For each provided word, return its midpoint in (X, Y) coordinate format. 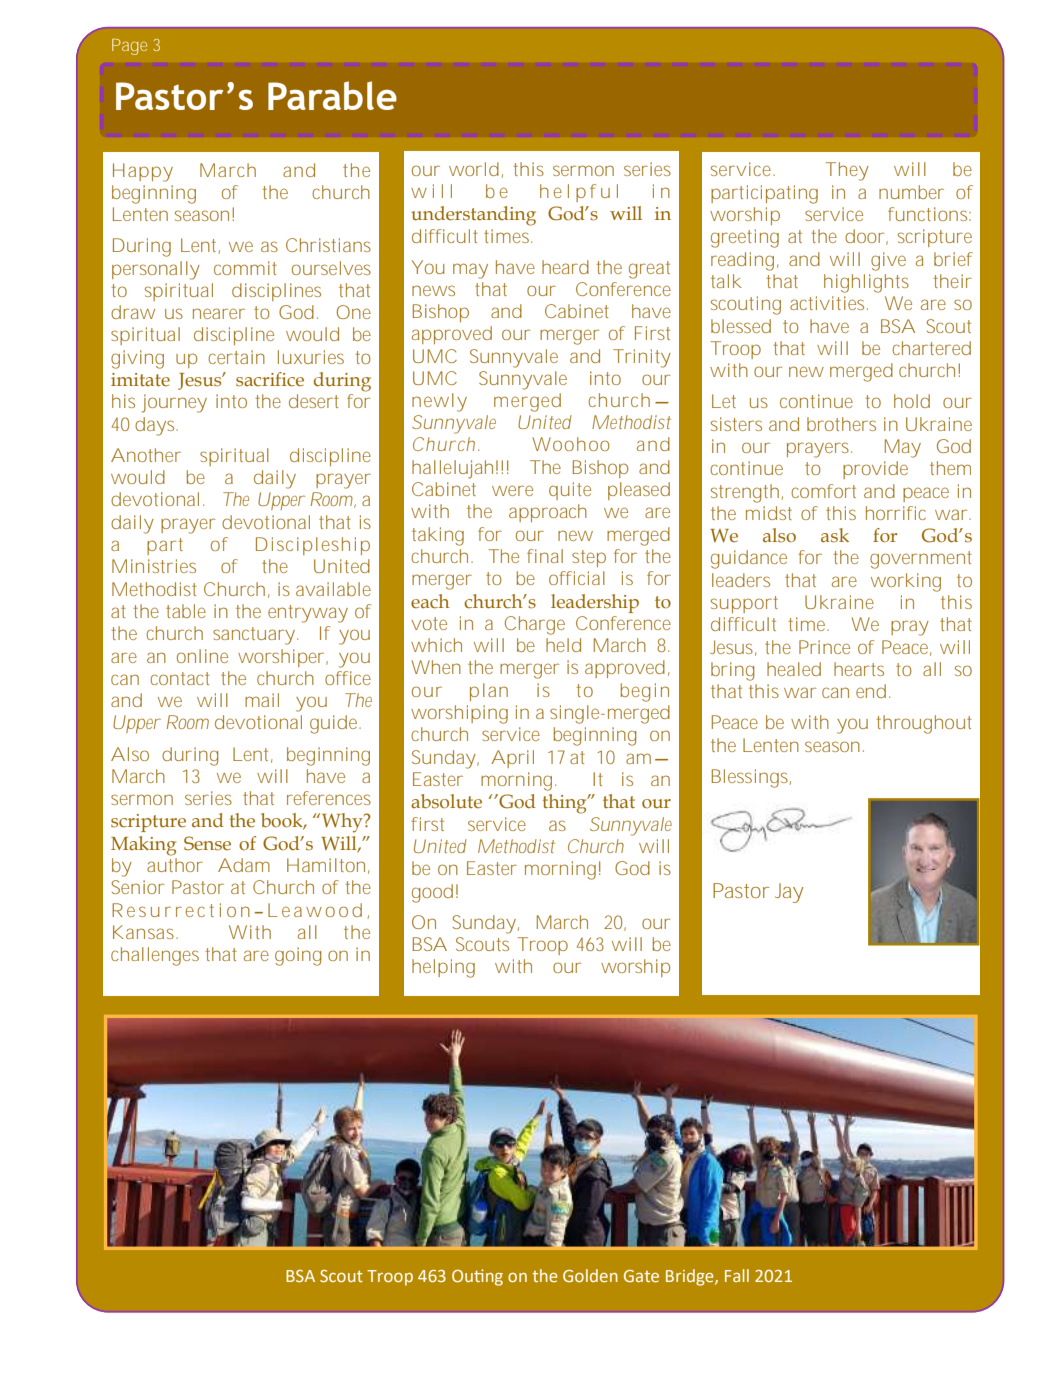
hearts (859, 669)
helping (443, 968)
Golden (590, 1275)
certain (236, 357)
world (474, 169)
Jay (789, 893)
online (202, 656)
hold (912, 401)
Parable (332, 95)
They (847, 171)
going (298, 956)
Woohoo (571, 444)
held (563, 645)
